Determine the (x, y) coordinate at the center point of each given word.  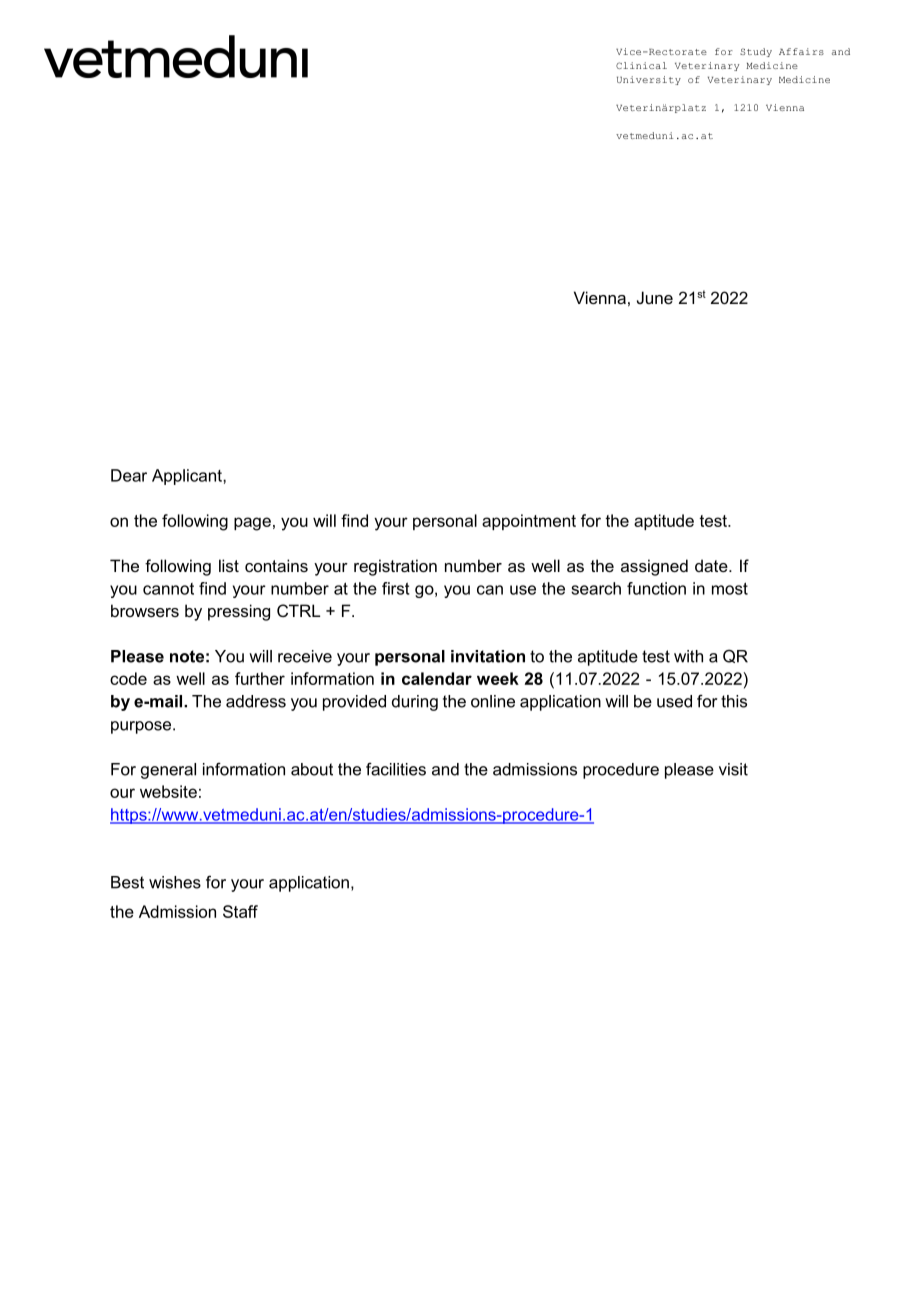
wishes (175, 882)
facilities (396, 769)
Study (756, 52)
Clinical (641, 65)
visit (733, 769)
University (649, 80)
